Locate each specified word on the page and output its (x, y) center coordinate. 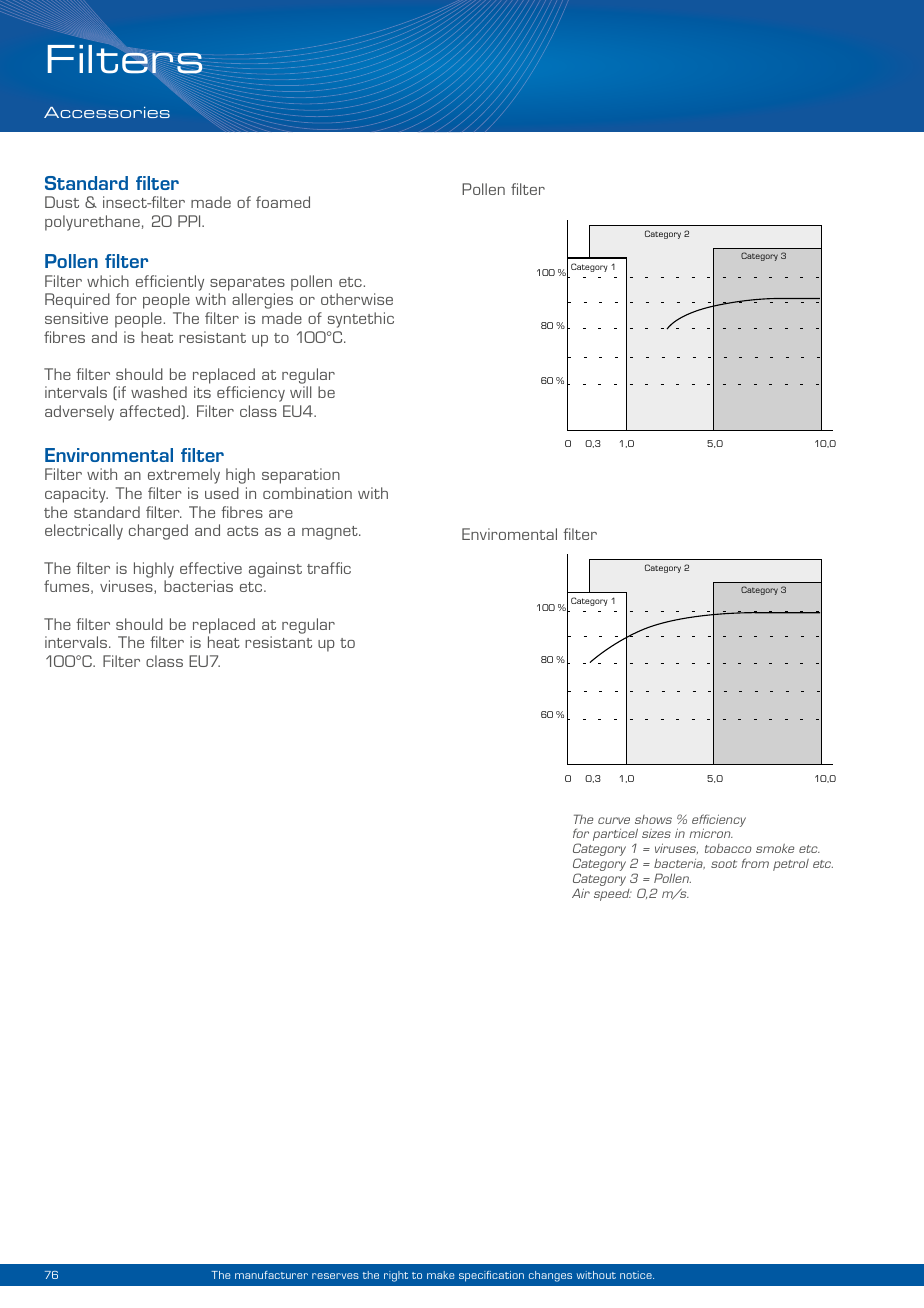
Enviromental (509, 534)
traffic (329, 568)
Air (581, 893)
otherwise (357, 299)
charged (158, 532)
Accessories (107, 112)
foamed (283, 202)
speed (613, 895)
